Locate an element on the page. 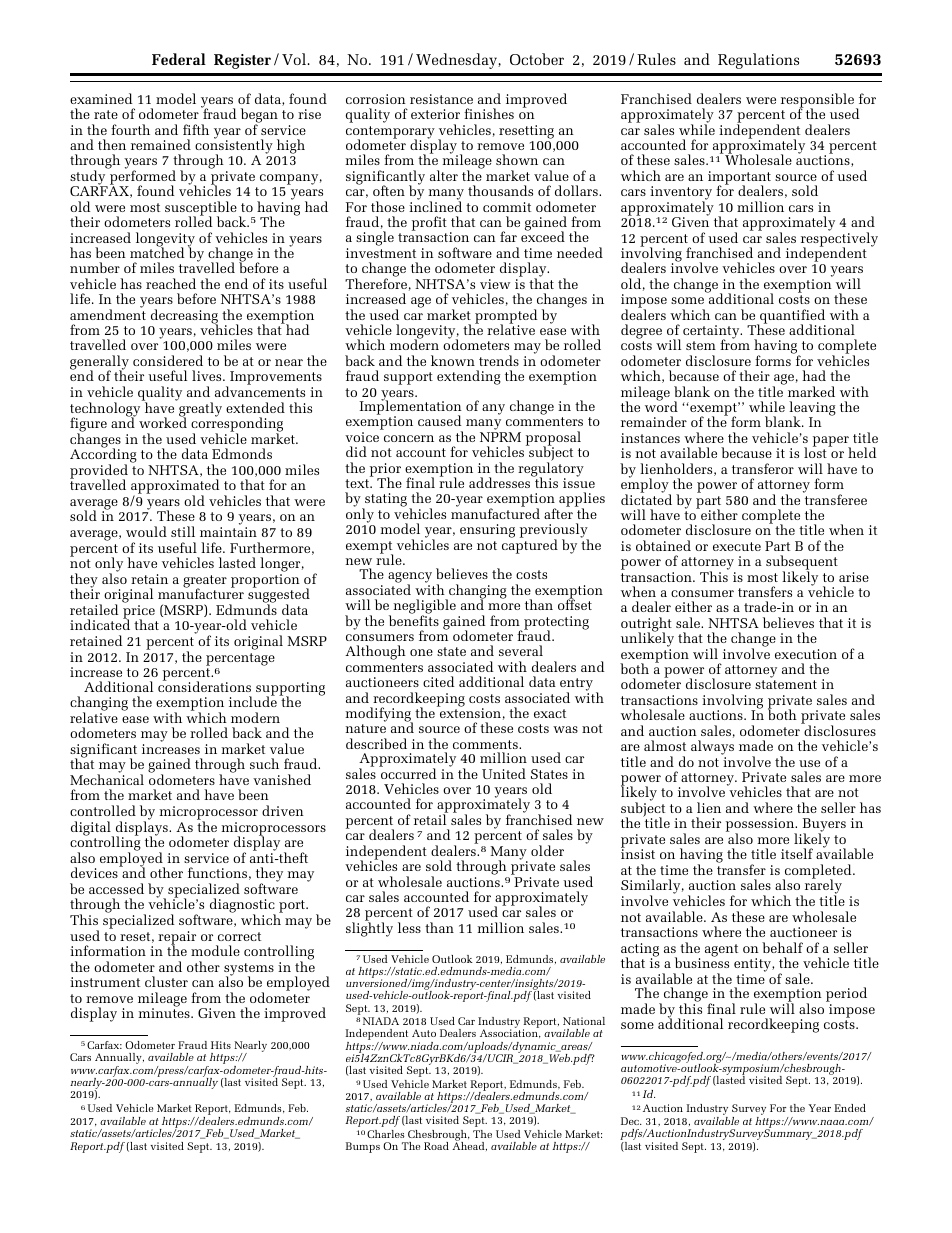  negligible is located at coordinates (425, 608).
